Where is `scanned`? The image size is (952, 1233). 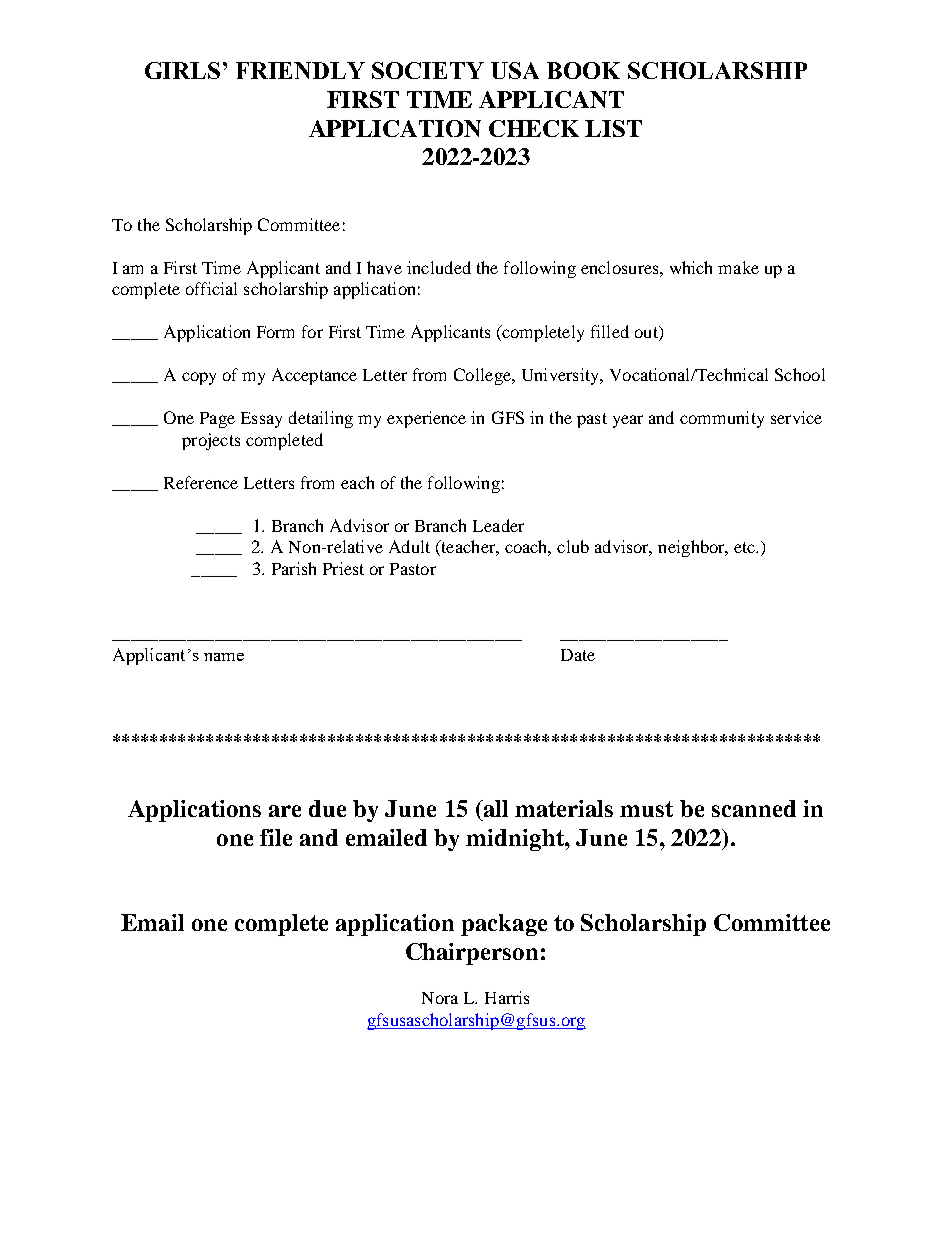
scanned is located at coordinates (754, 808).
